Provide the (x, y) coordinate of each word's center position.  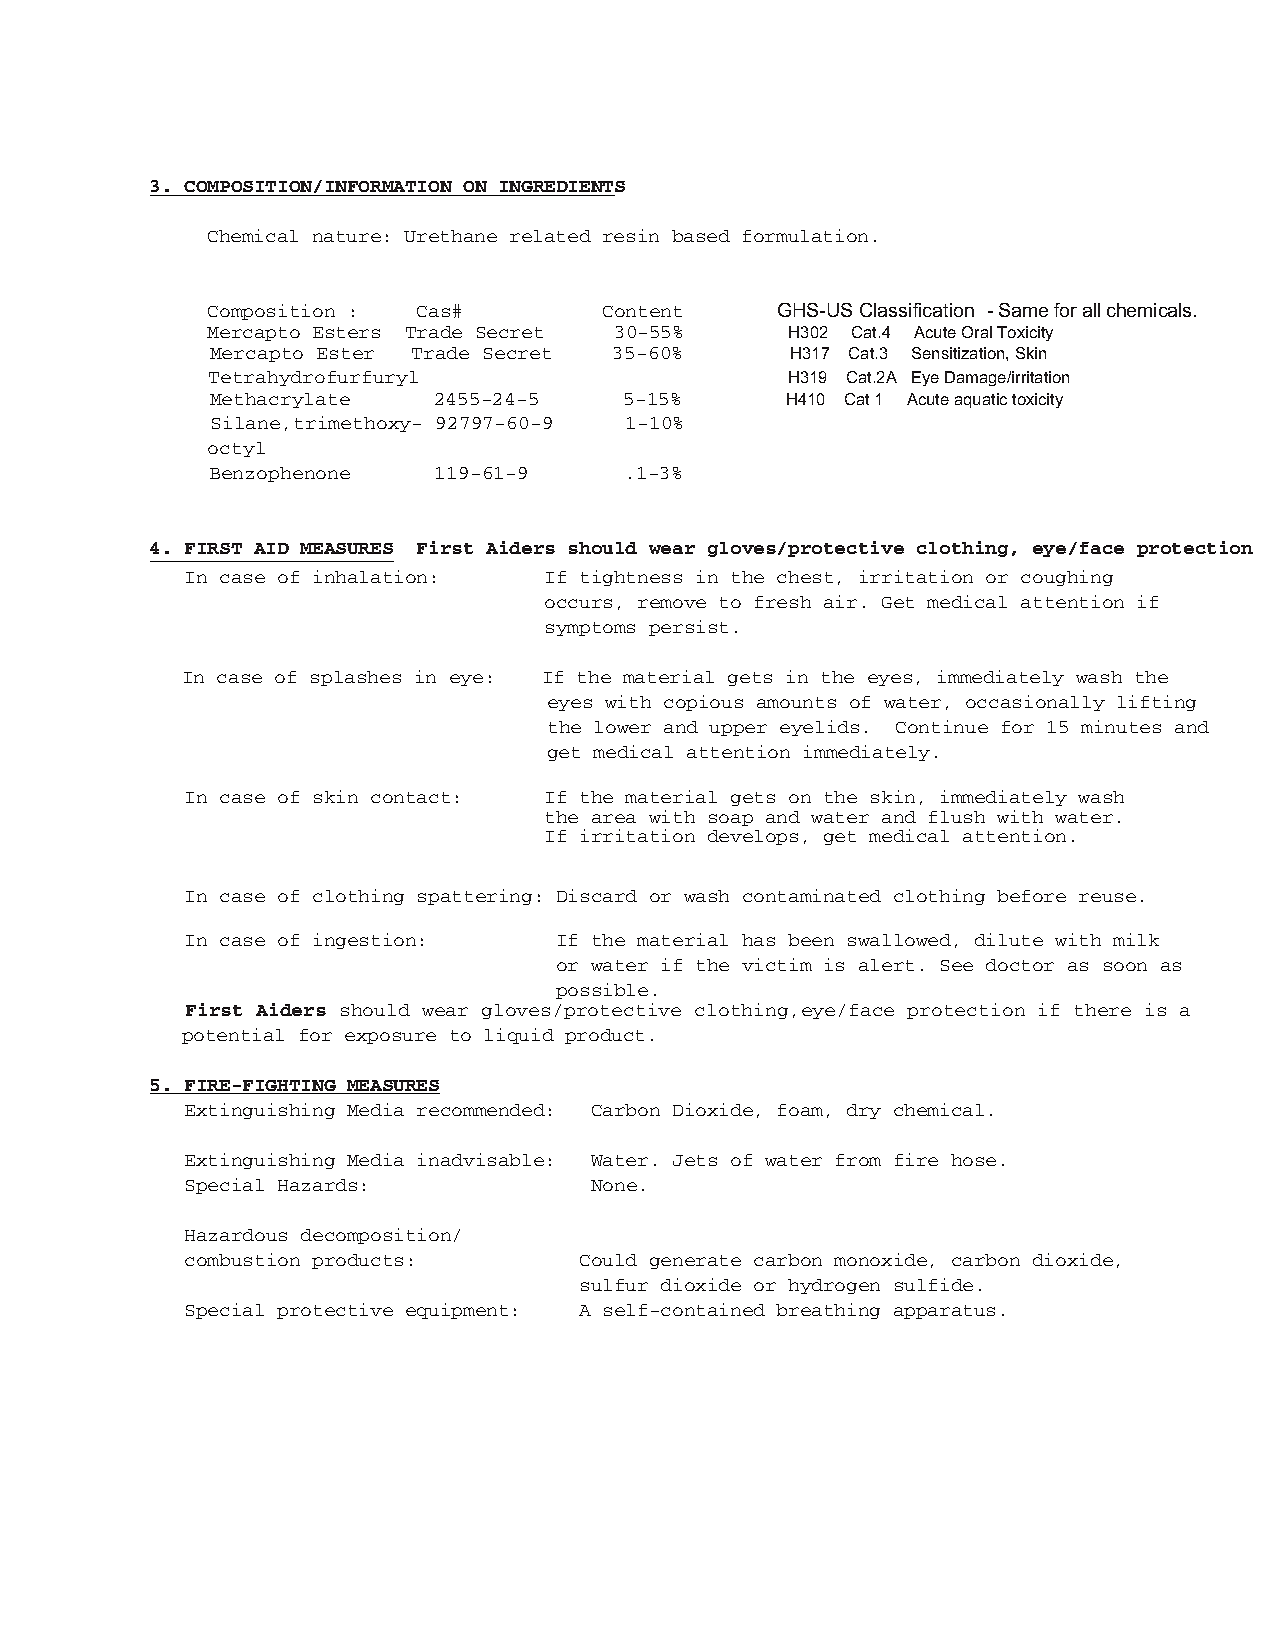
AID (271, 548)
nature (347, 236)
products (357, 1261)
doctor (1020, 965)
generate (695, 1262)
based (701, 236)
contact (410, 797)
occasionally (1035, 703)
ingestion (365, 941)
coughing (1067, 578)
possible (602, 991)
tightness (631, 578)
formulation (805, 235)
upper (738, 730)
